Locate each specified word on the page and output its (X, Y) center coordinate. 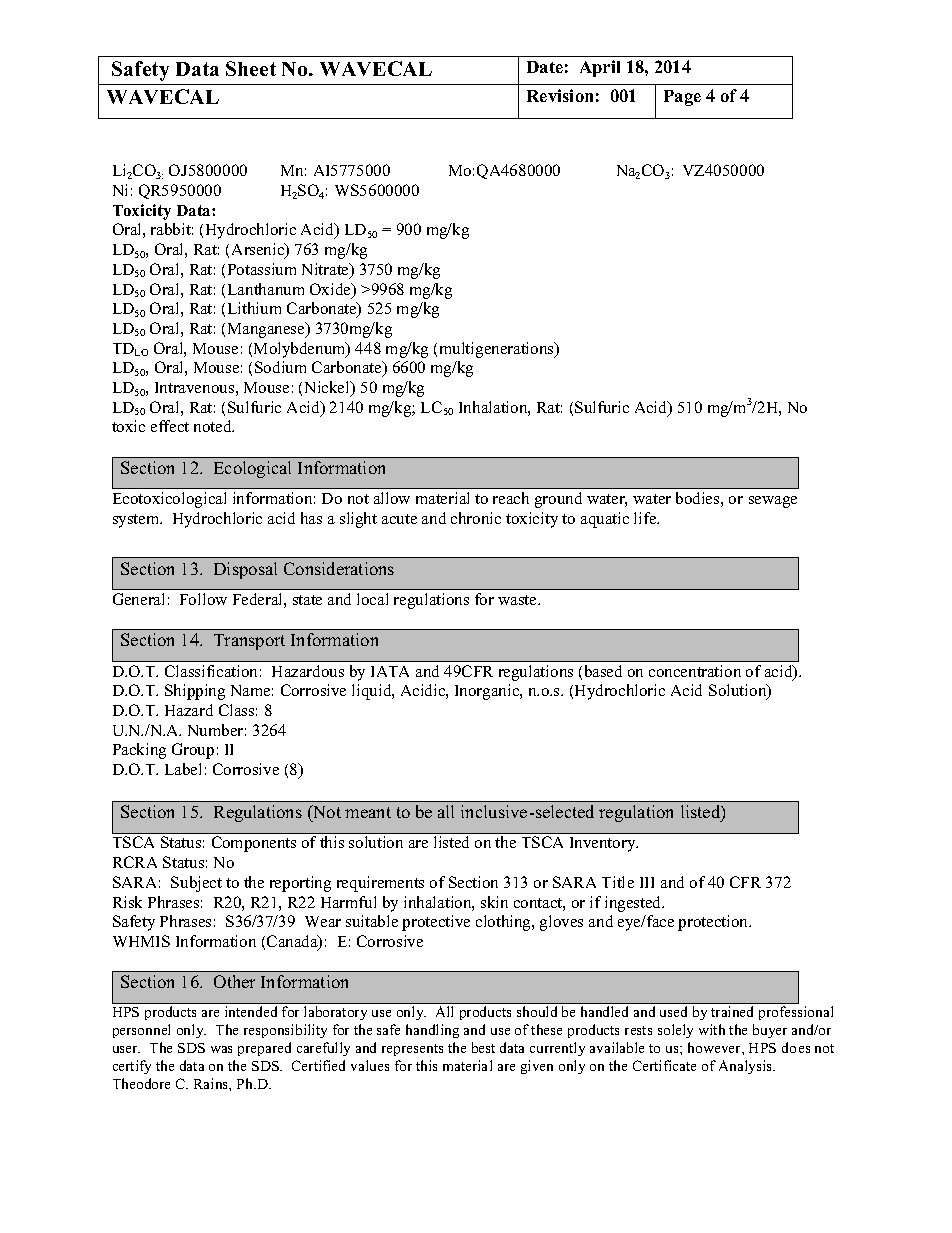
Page (682, 98)
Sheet (251, 68)
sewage (773, 502)
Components (254, 844)
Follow (203, 599)
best (483, 1047)
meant (368, 812)
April (600, 68)
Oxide (331, 290)
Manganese (267, 330)
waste (518, 600)
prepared (264, 1049)
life (646, 518)
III (647, 882)
